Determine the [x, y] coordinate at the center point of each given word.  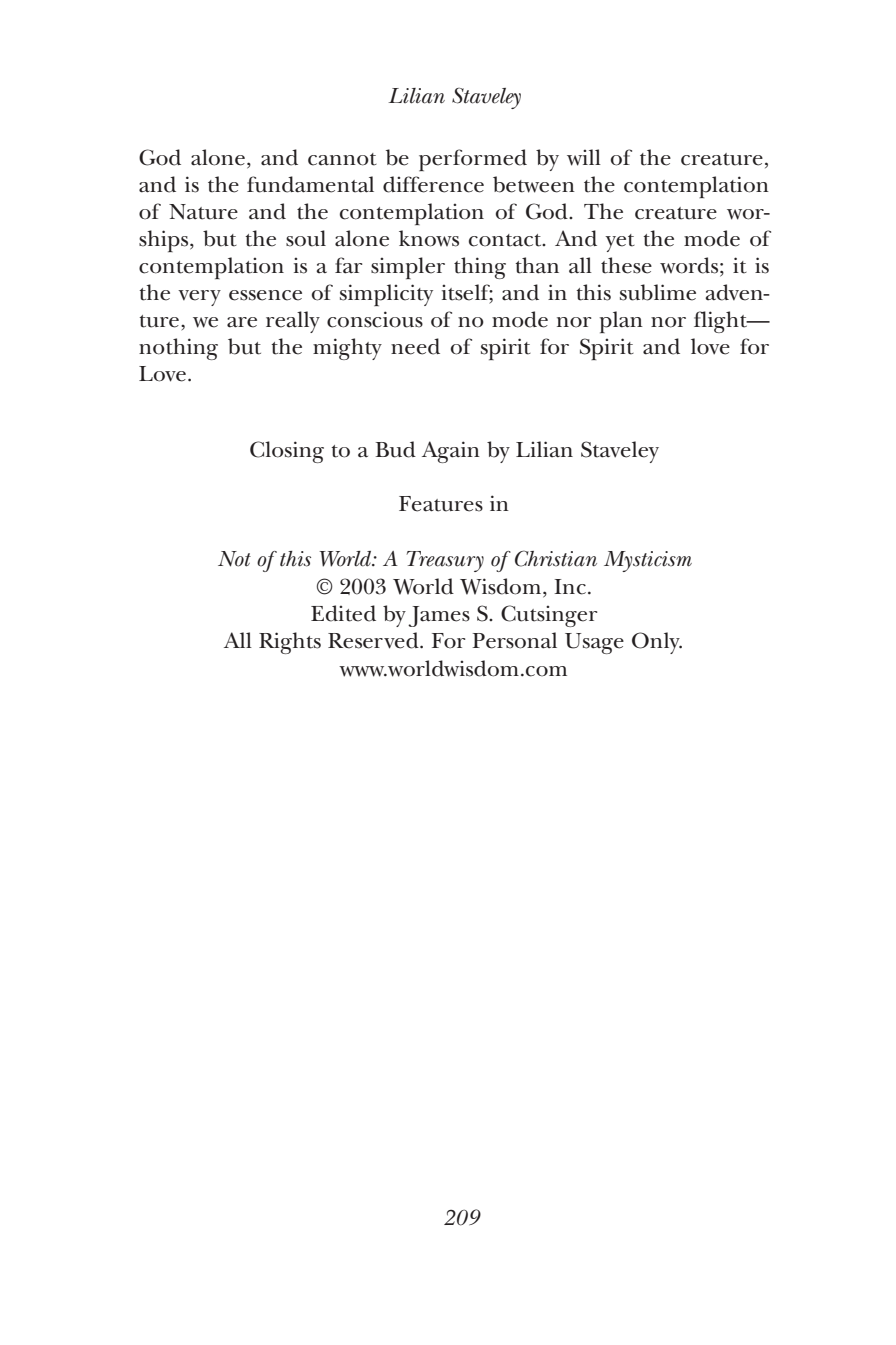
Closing [287, 452]
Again [451, 452]
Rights [290, 643]
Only [657, 643]
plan [621, 322]
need [415, 346]
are [242, 322]
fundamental [310, 184]
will [584, 157]
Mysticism [648, 561]
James [439, 616]
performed [473, 160]
